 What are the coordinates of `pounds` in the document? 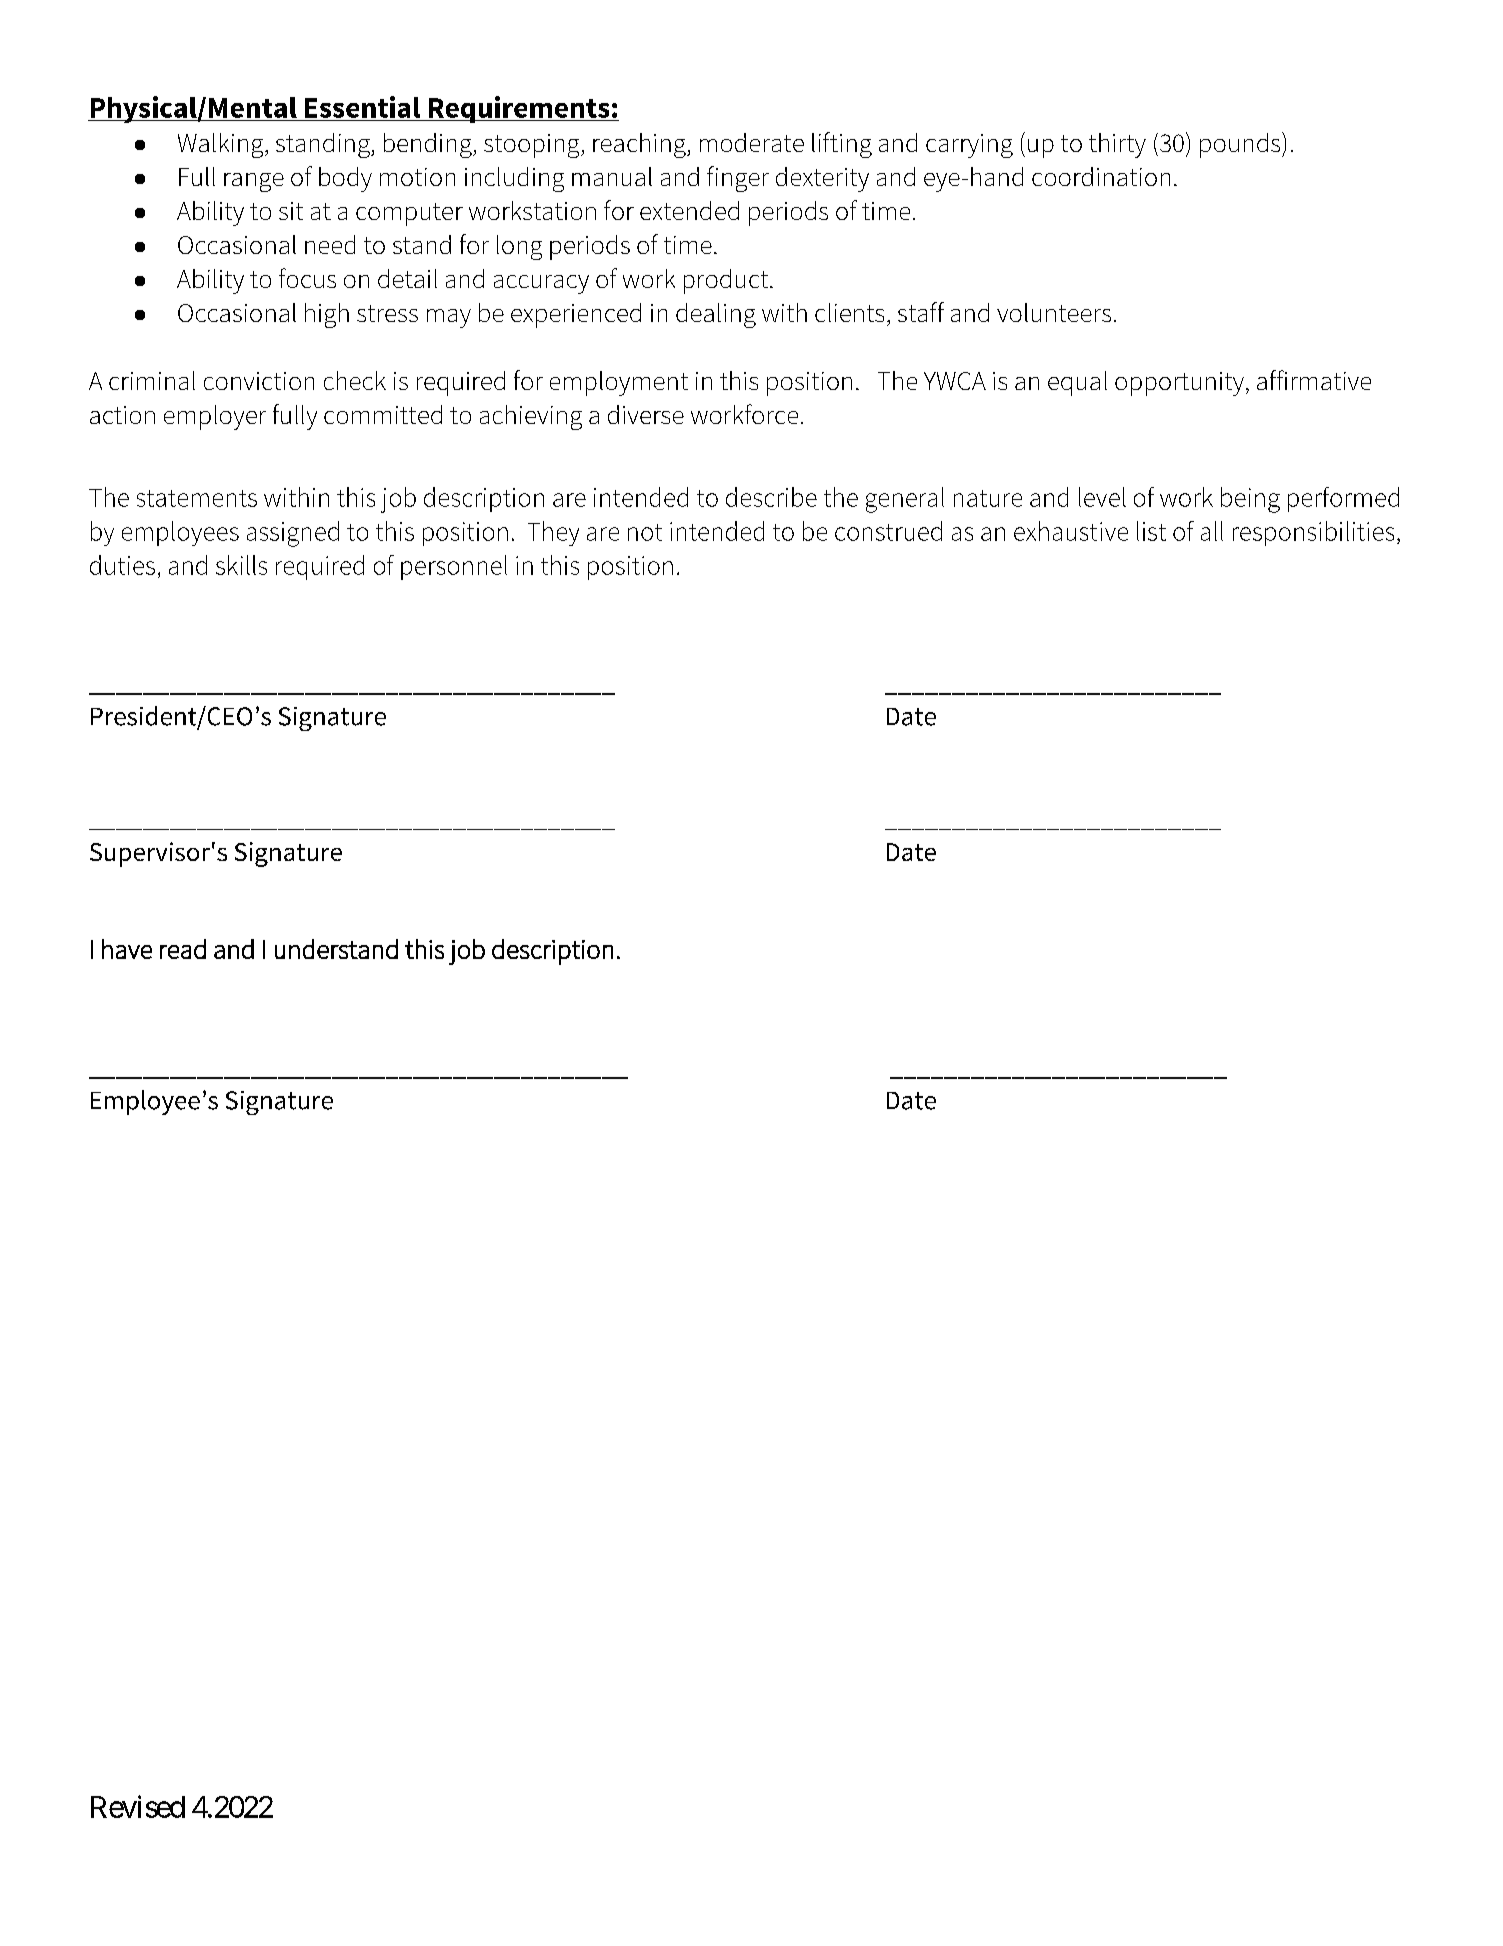 It's located at (1241, 145).
